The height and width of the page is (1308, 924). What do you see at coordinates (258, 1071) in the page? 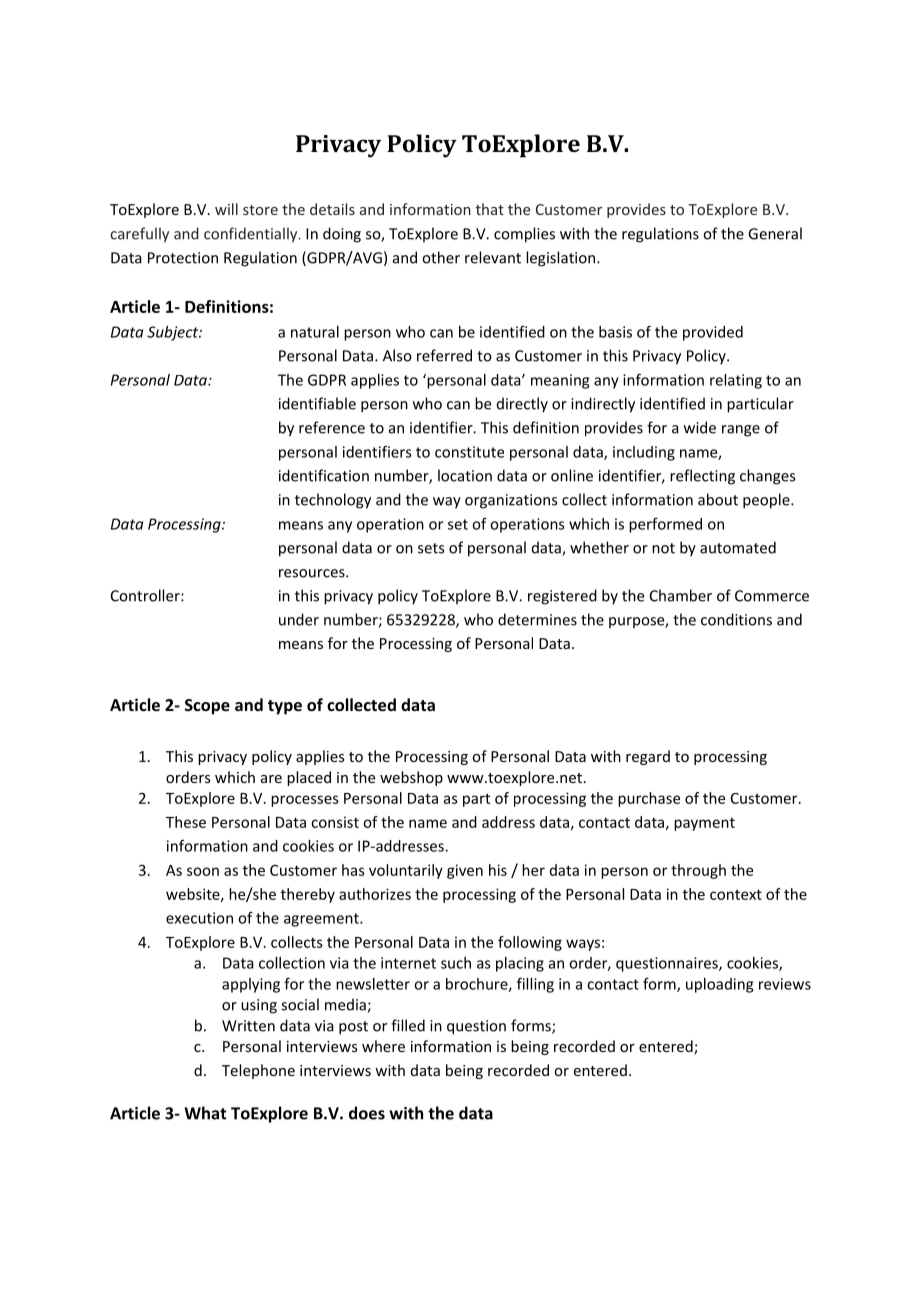
I see `Telephone` at bounding box center [258, 1071].
